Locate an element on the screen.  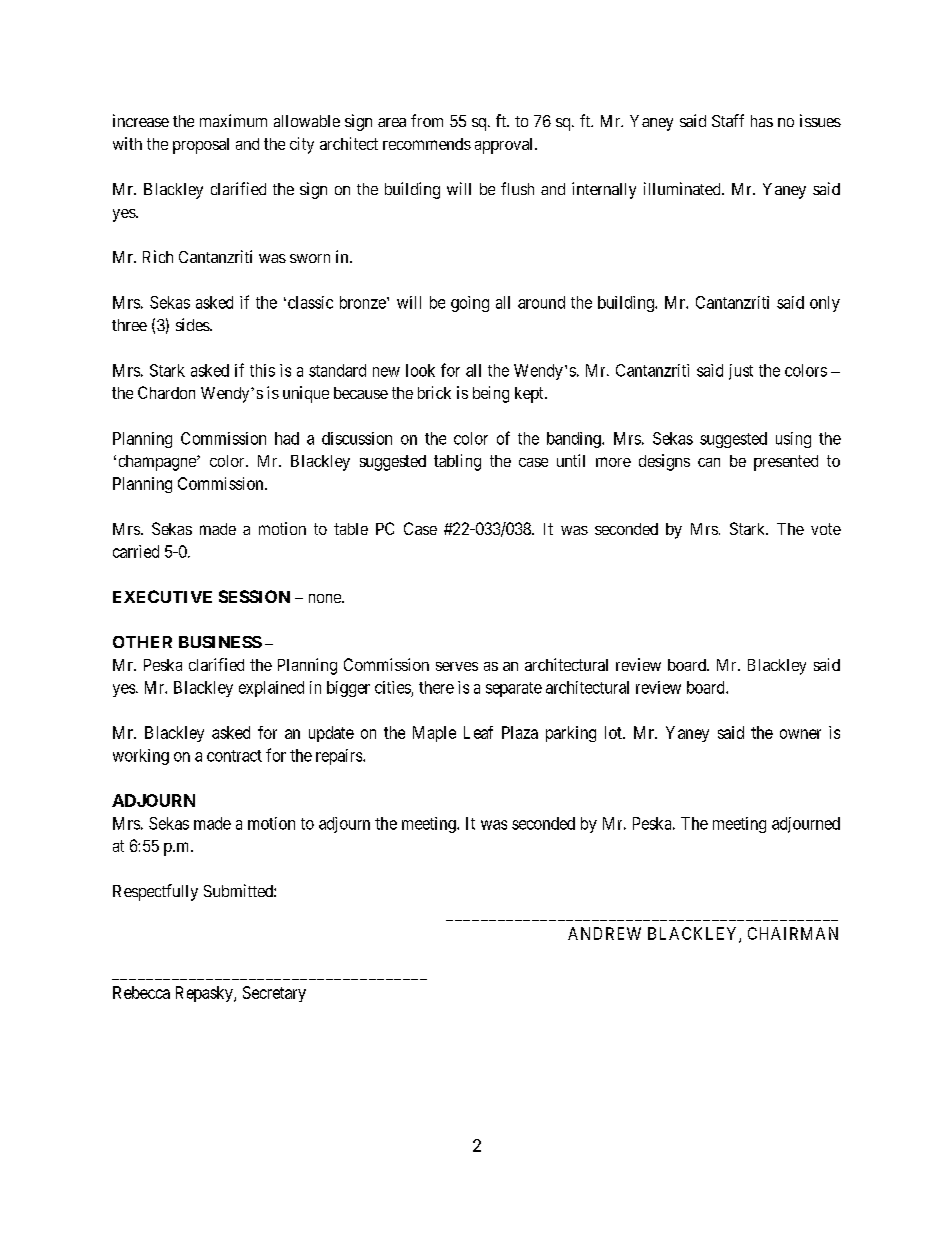
contract is located at coordinates (234, 756).
